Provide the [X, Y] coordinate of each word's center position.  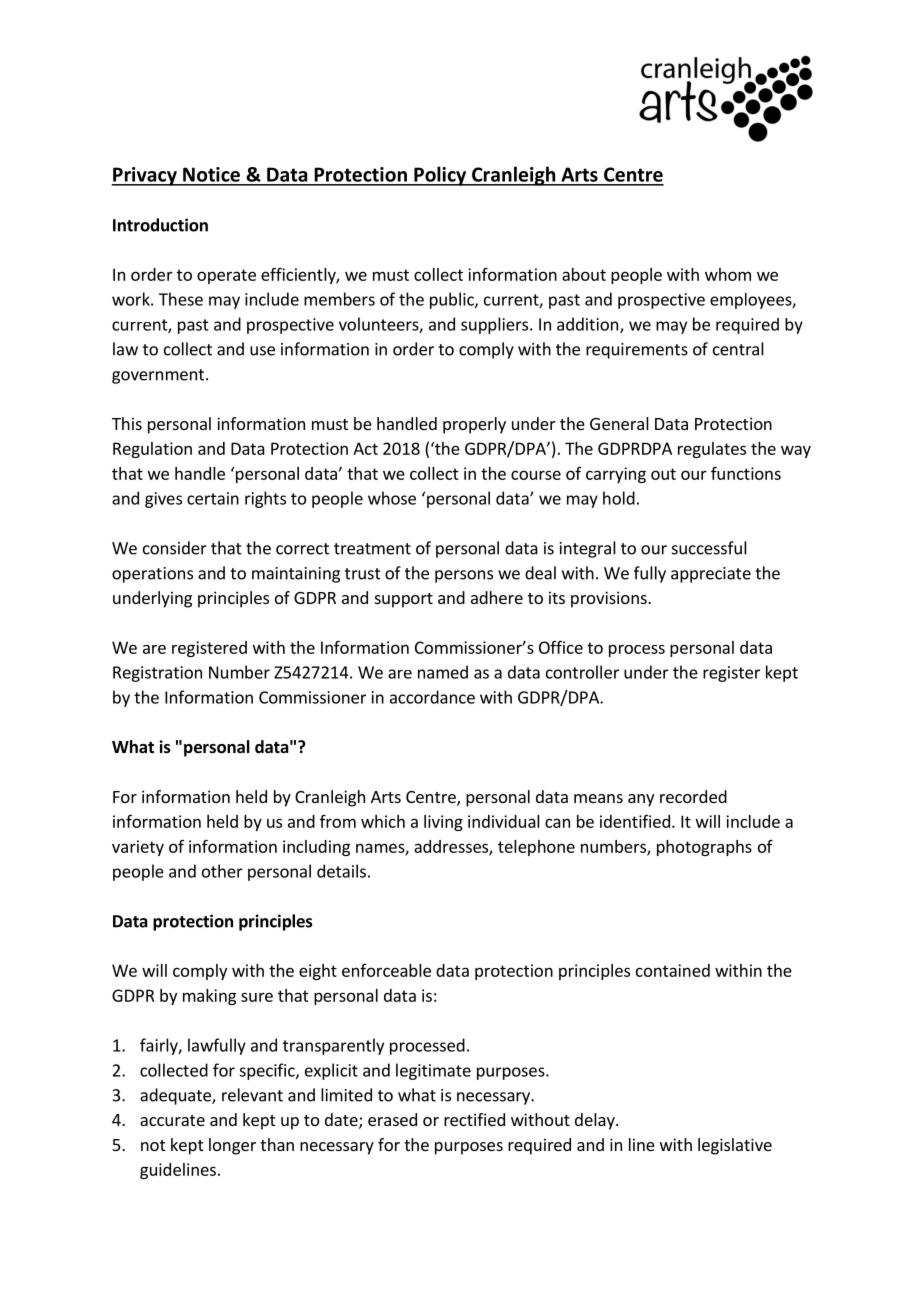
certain [213, 498]
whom [728, 274]
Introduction [160, 225]
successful [709, 548]
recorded [693, 796]
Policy [440, 176]
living [443, 823]
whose [392, 498]
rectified [474, 1119]
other [222, 871]
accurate [172, 1120]
